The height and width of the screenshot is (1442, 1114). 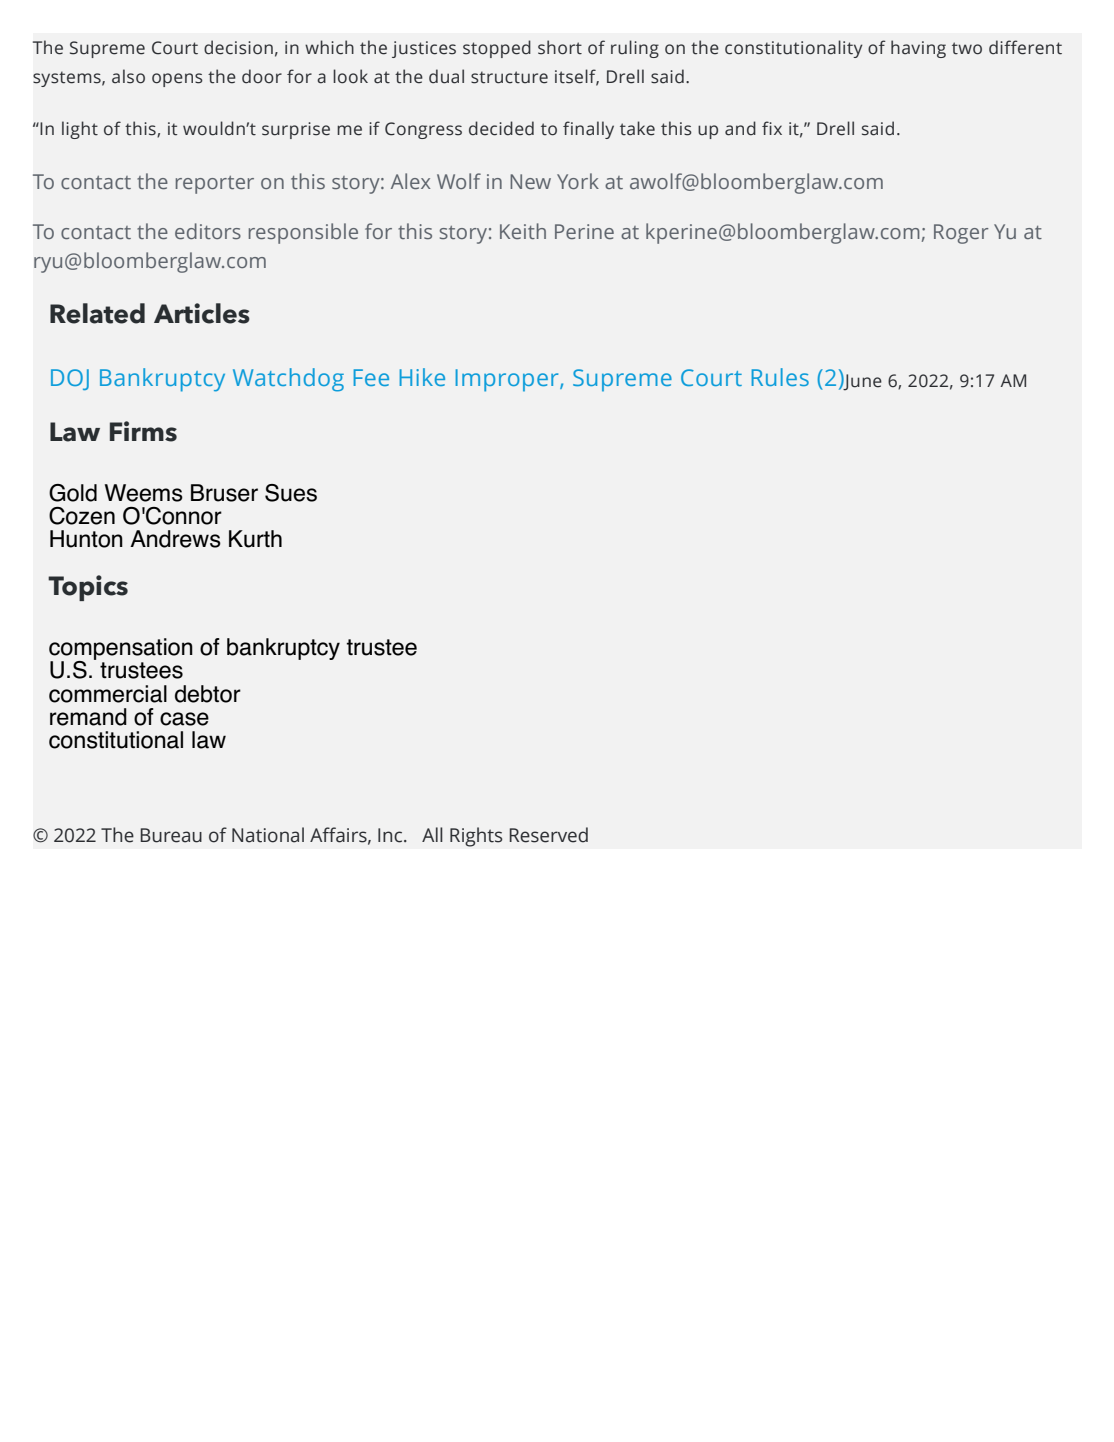 I want to click on structure, so click(x=509, y=77).
